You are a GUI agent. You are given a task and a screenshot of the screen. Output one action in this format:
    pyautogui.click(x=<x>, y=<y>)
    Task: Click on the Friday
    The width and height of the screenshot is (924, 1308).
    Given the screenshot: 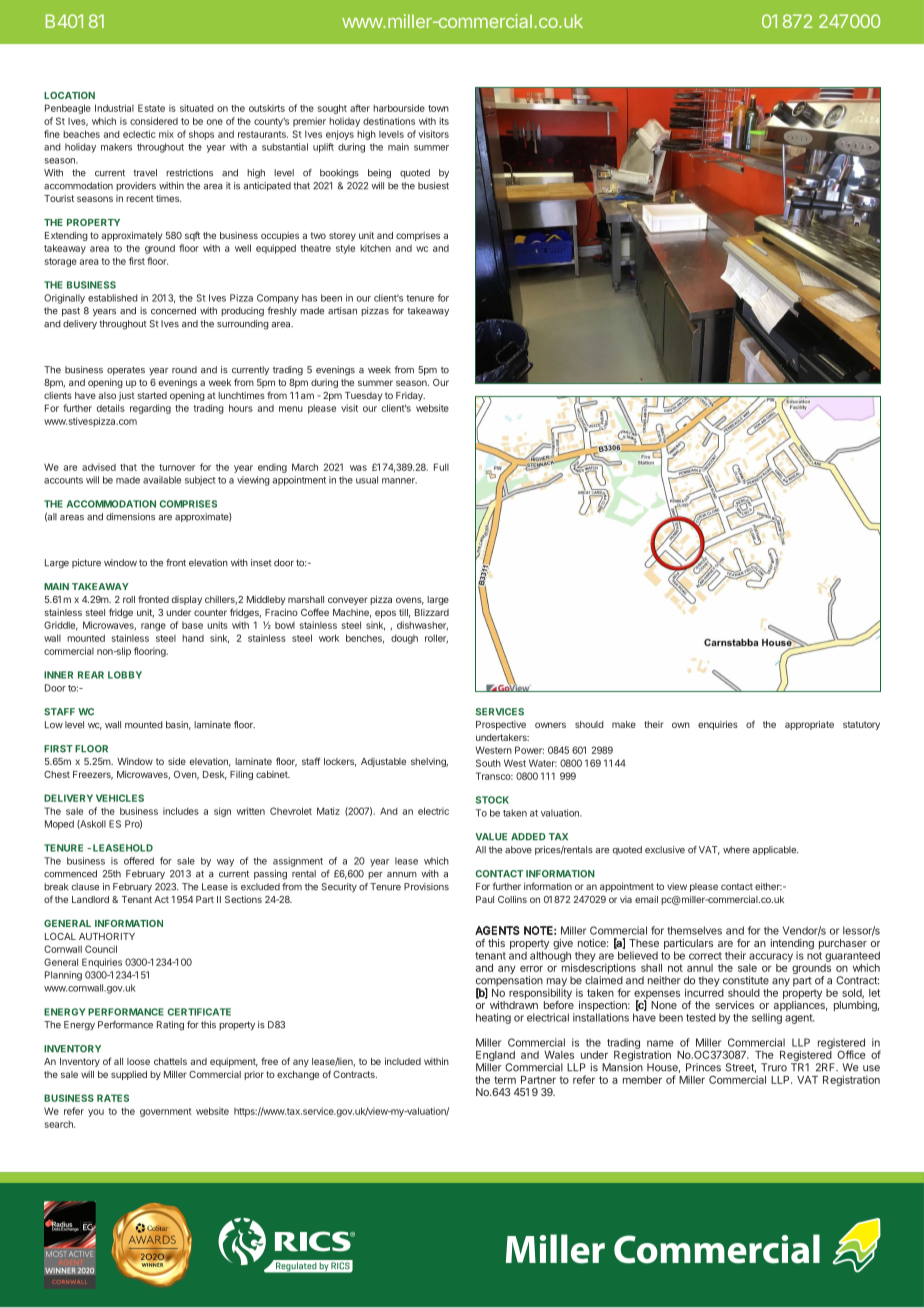 What is the action you would take?
    pyautogui.click(x=410, y=396)
